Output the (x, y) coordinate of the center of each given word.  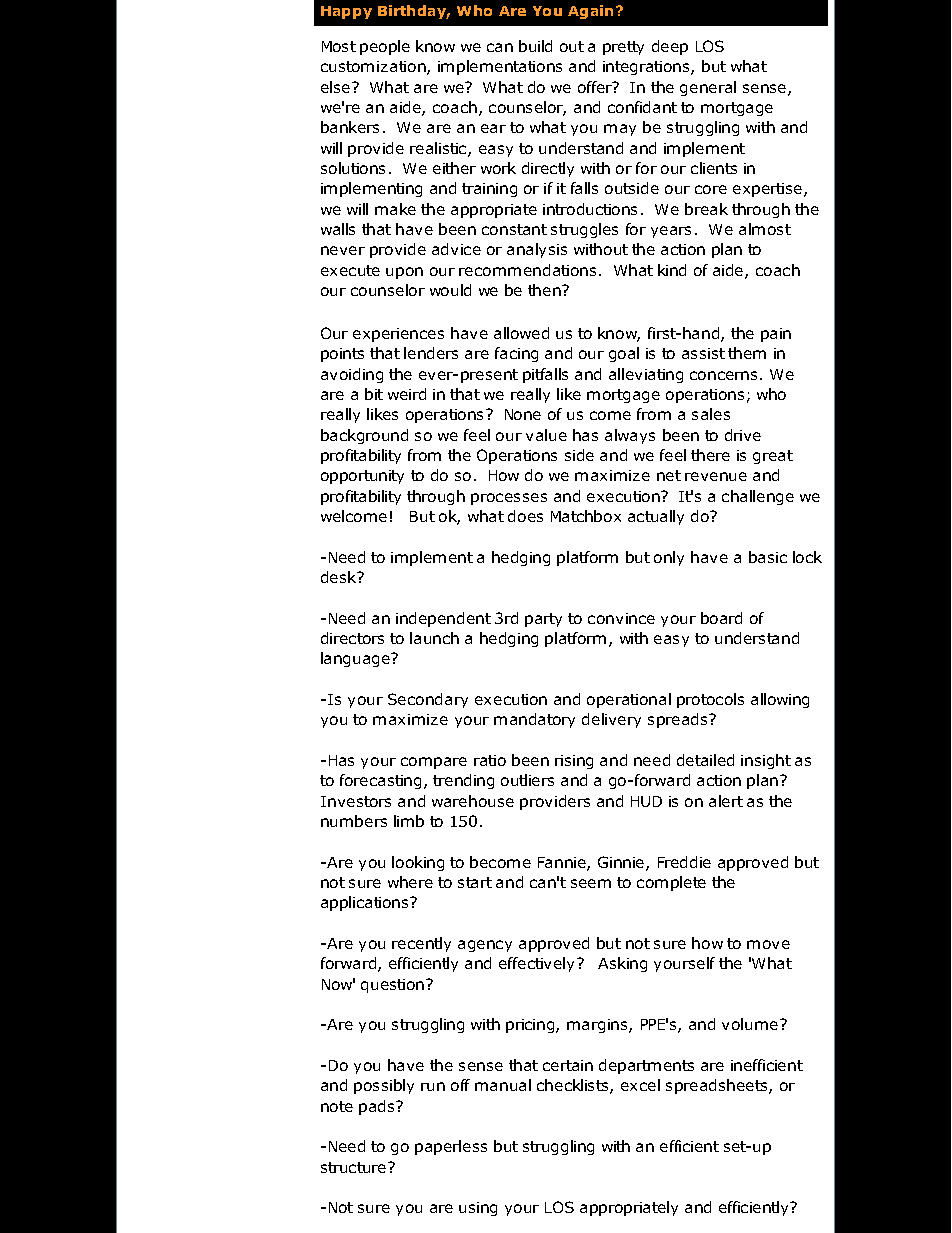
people (385, 47)
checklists (574, 1086)
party (543, 620)
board (721, 618)
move (768, 944)
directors (352, 638)
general (708, 88)
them (747, 353)
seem (591, 883)
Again (590, 12)
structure (355, 1167)
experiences (398, 335)
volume (751, 1024)
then (545, 290)
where (410, 882)
